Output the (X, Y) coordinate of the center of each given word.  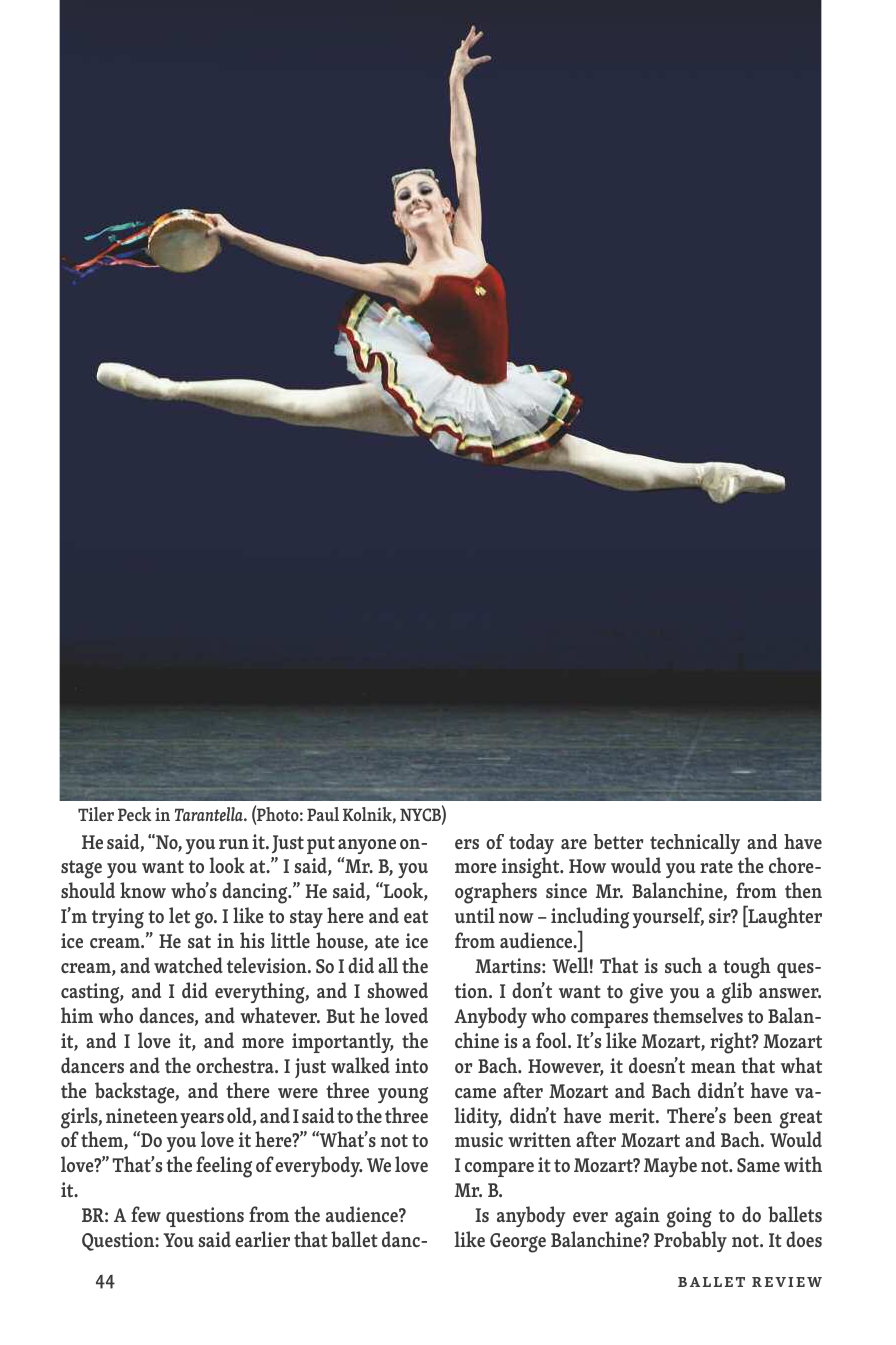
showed (397, 990)
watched (188, 965)
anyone (367, 846)
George (518, 1243)
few (146, 1214)
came (475, 1093)
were (298, 1093)
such (683, 965)
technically (695, 844)
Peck (135, 814)
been (752, 1115)
